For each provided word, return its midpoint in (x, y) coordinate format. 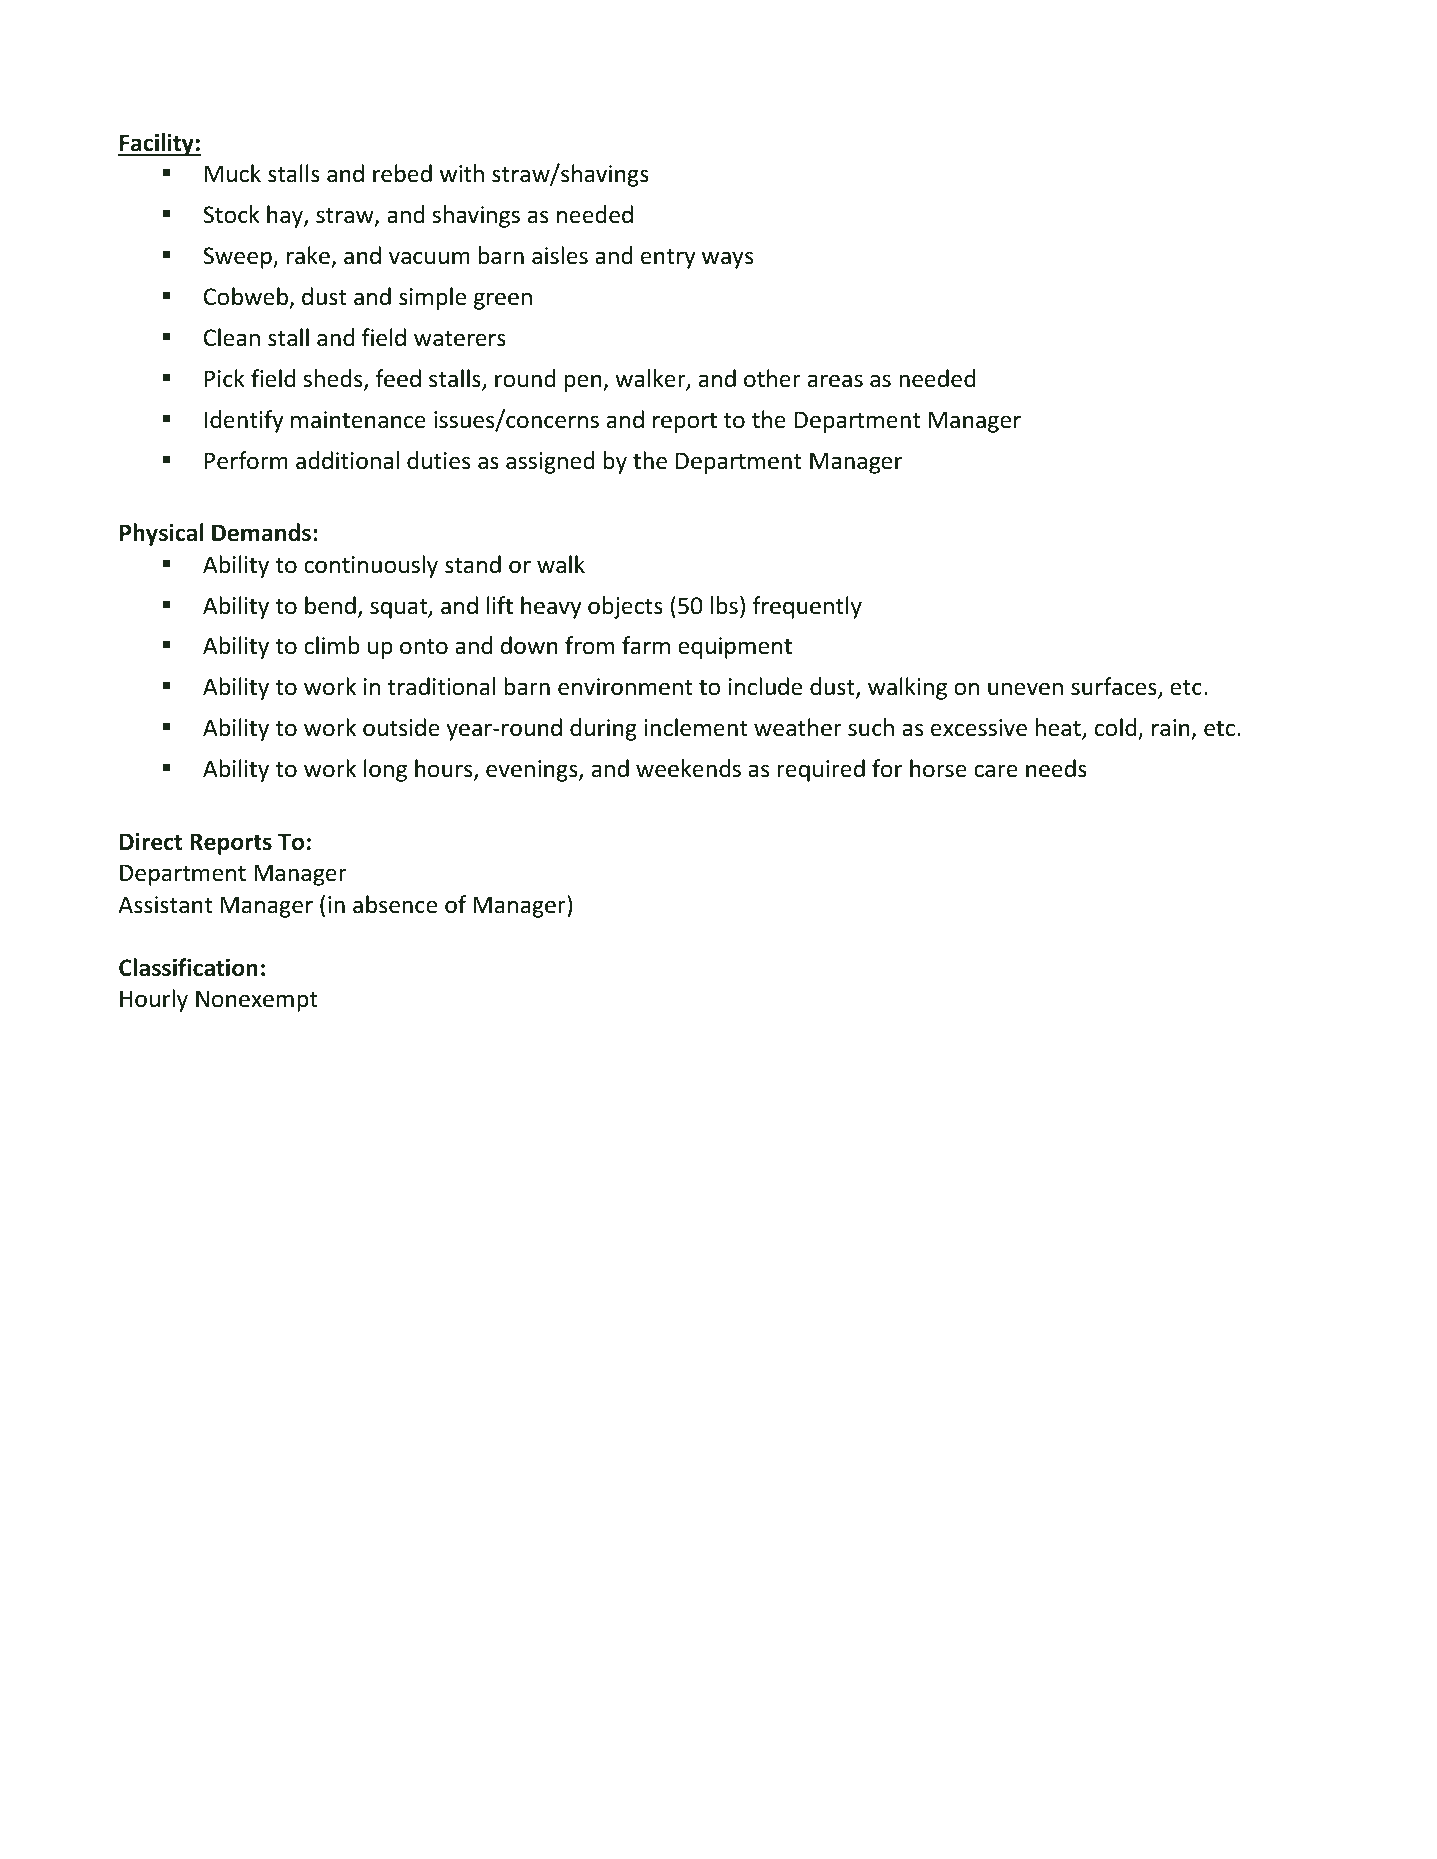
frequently (807, 607)
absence (395, 904)
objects (625, 607)
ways (727, 260)
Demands (261, 532)
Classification (188, 967)
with (462, 173)
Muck (233, 173)
